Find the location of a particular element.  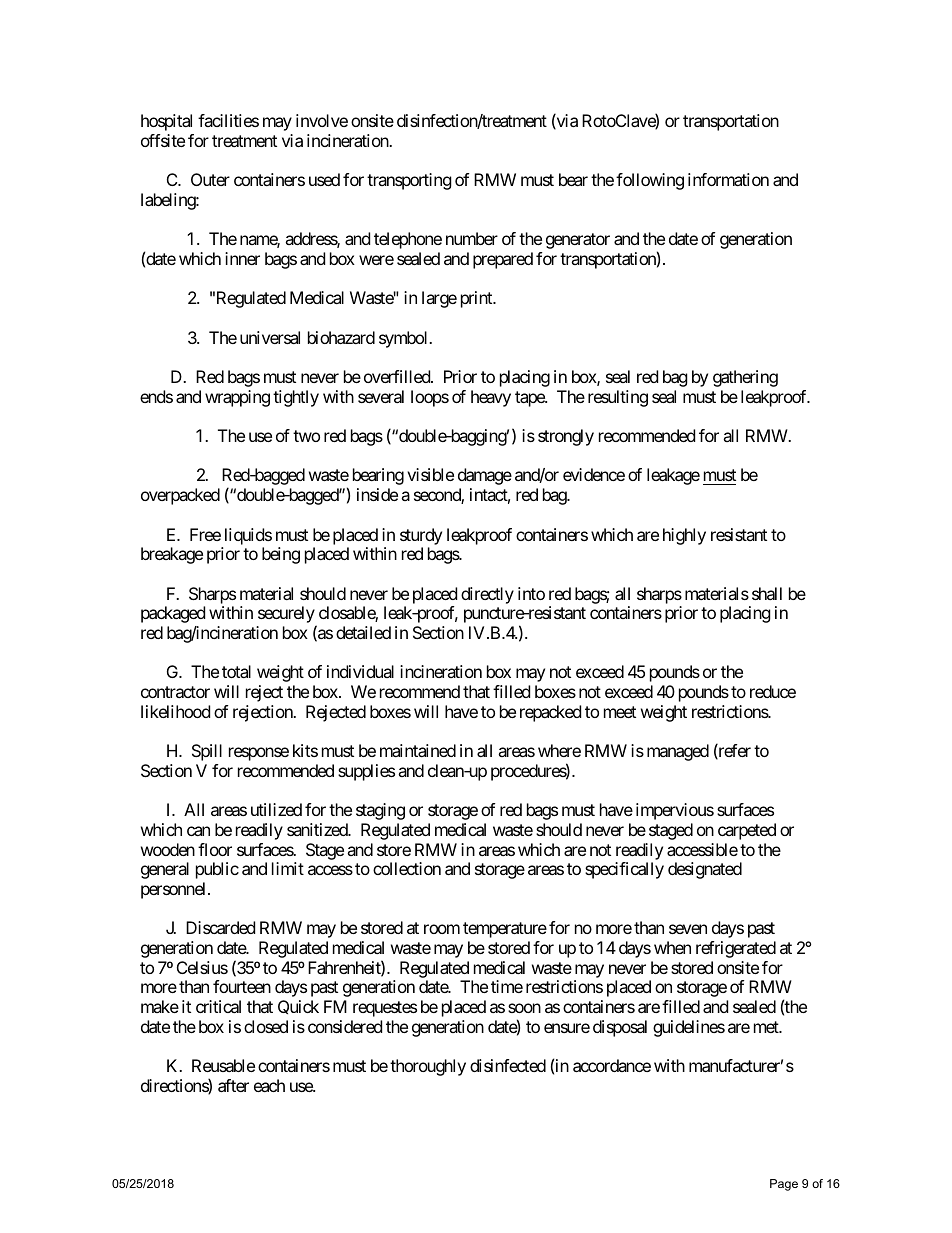

highly is located at coordinates (684, 536).
